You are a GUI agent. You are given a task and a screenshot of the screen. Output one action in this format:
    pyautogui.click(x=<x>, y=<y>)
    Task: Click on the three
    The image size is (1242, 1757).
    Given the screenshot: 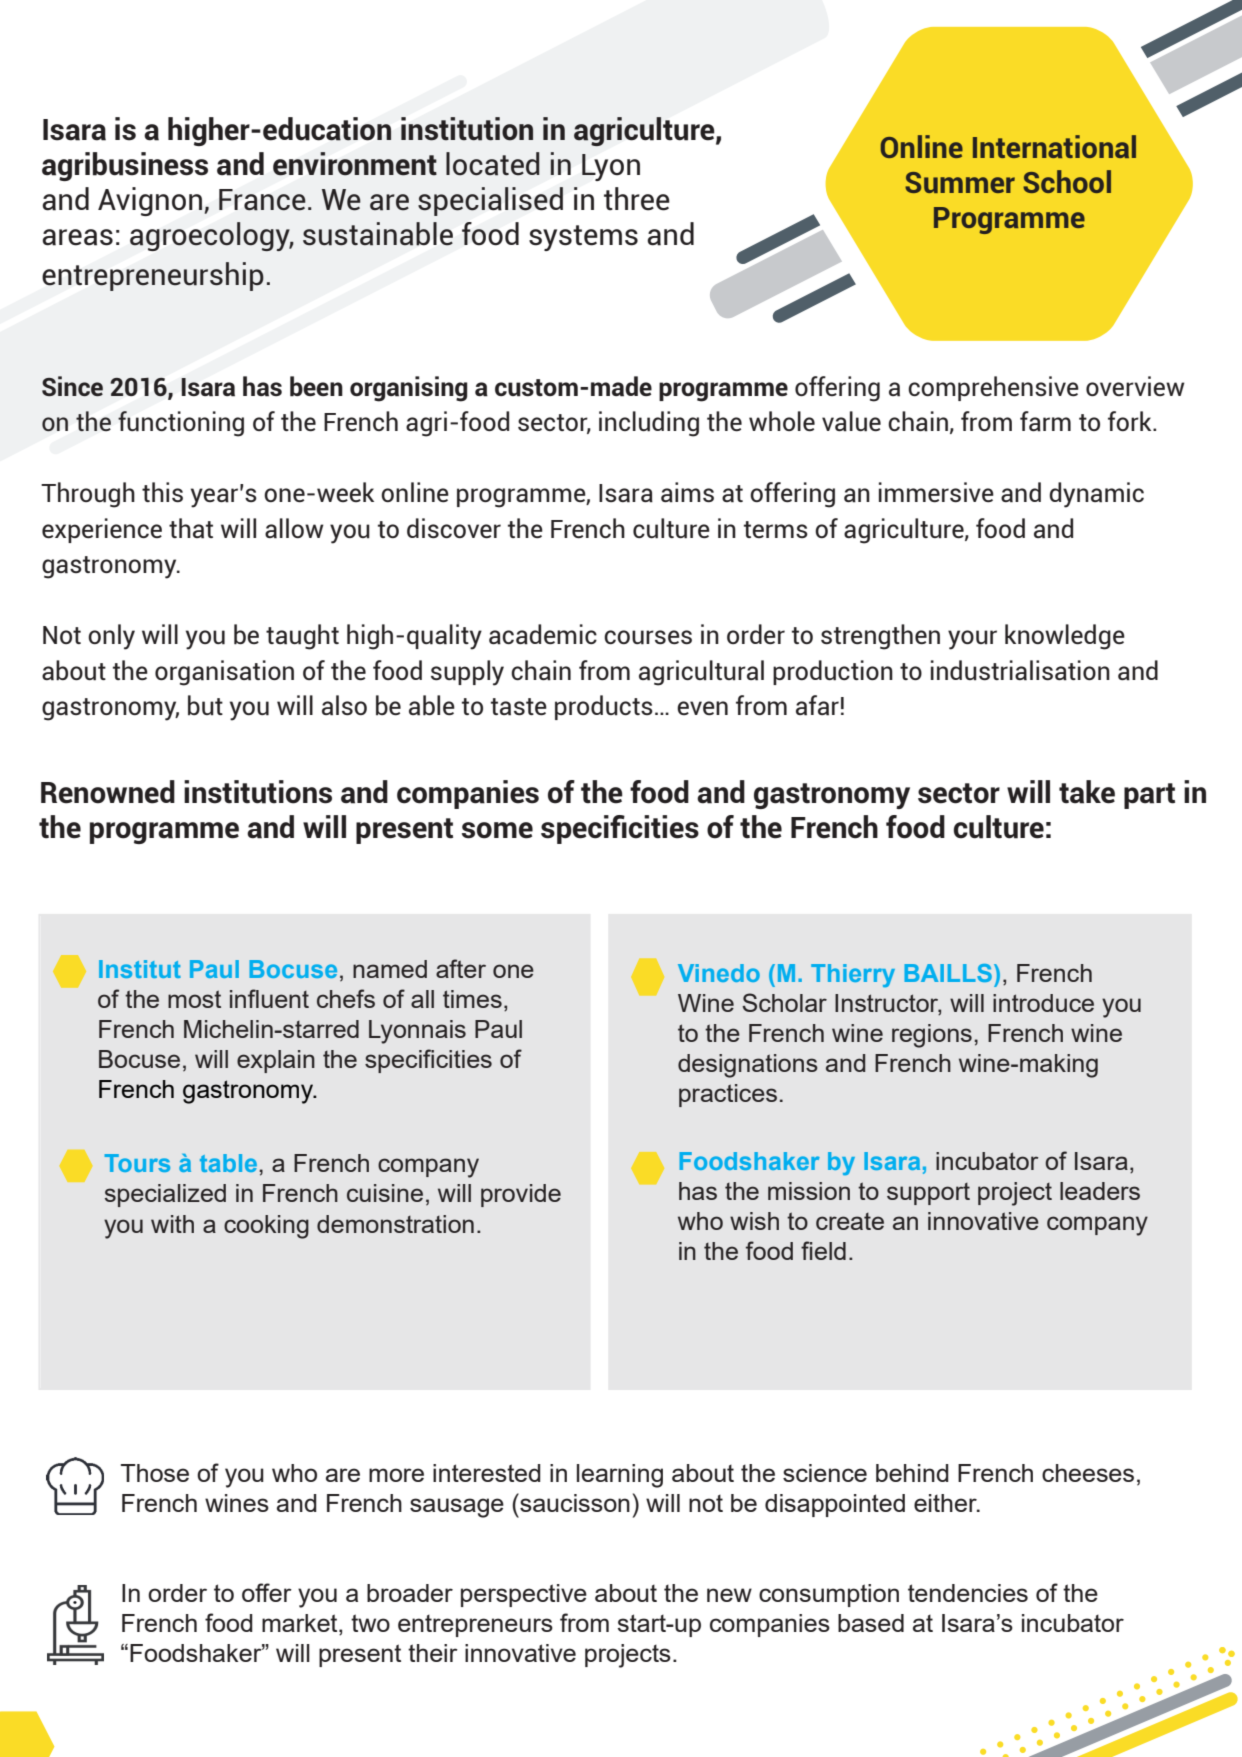 What is the action you would take?
    pyautogui.click(x=637, y=199)
